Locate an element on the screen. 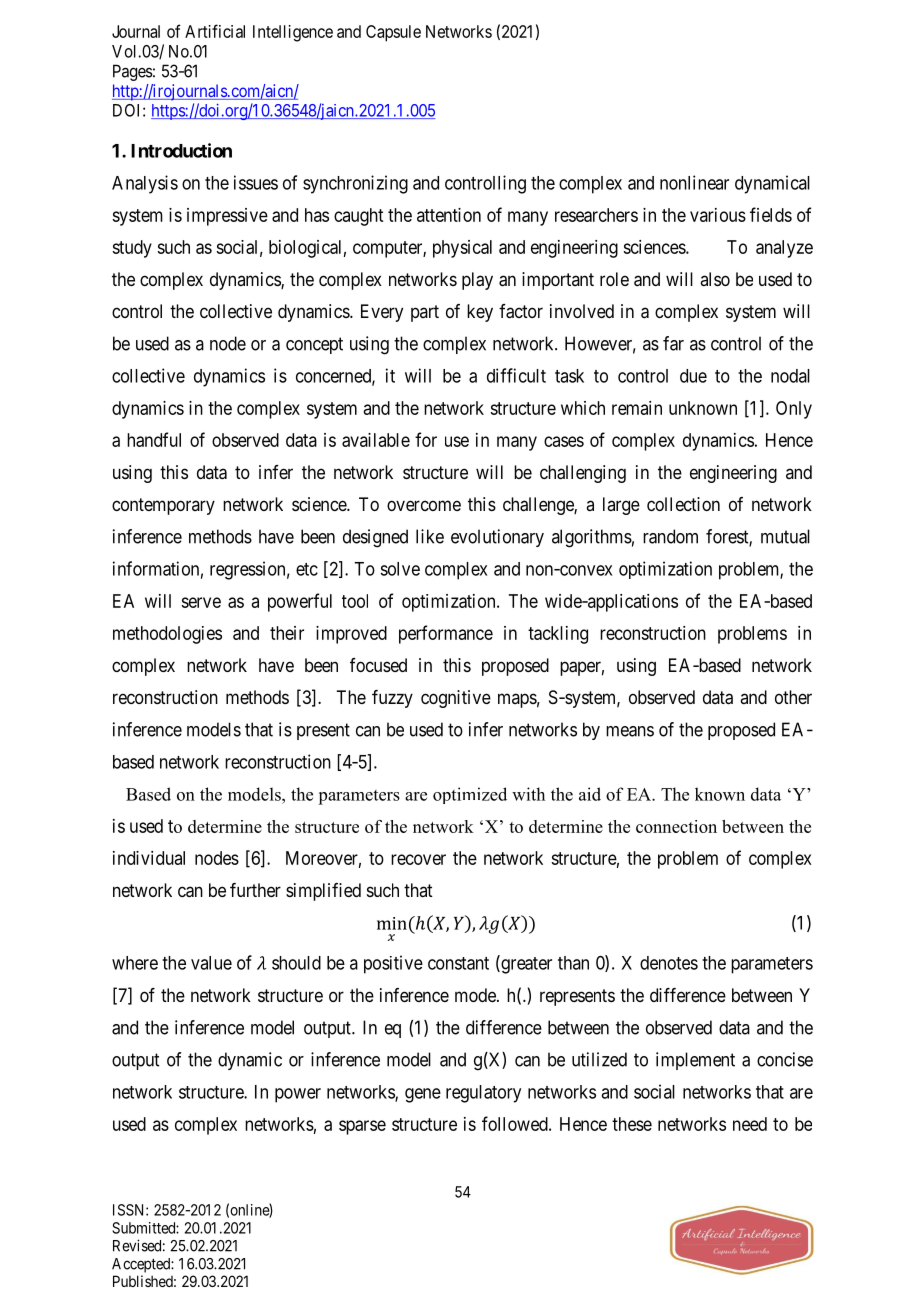 This screenshot has width=924, height=1308. sparse is located at coordinates (362, 1127).
